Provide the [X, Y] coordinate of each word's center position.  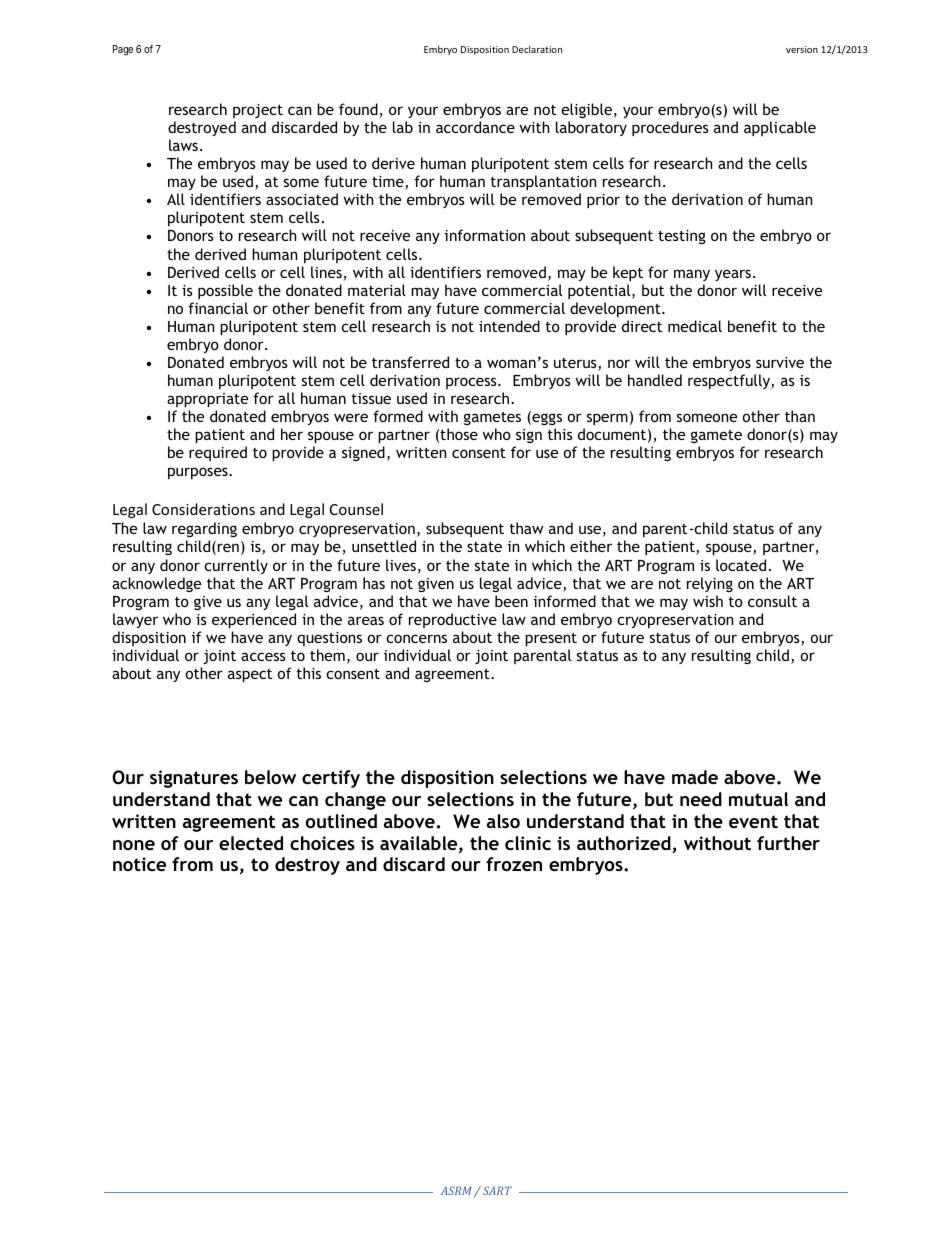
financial [218, 308]
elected [251, 843]
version [802, 49]
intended [509, 326]
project [258, 111]
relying [710, 584]
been [511, 601]
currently [236, 566]
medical [695, 326]
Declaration [537, 49]
